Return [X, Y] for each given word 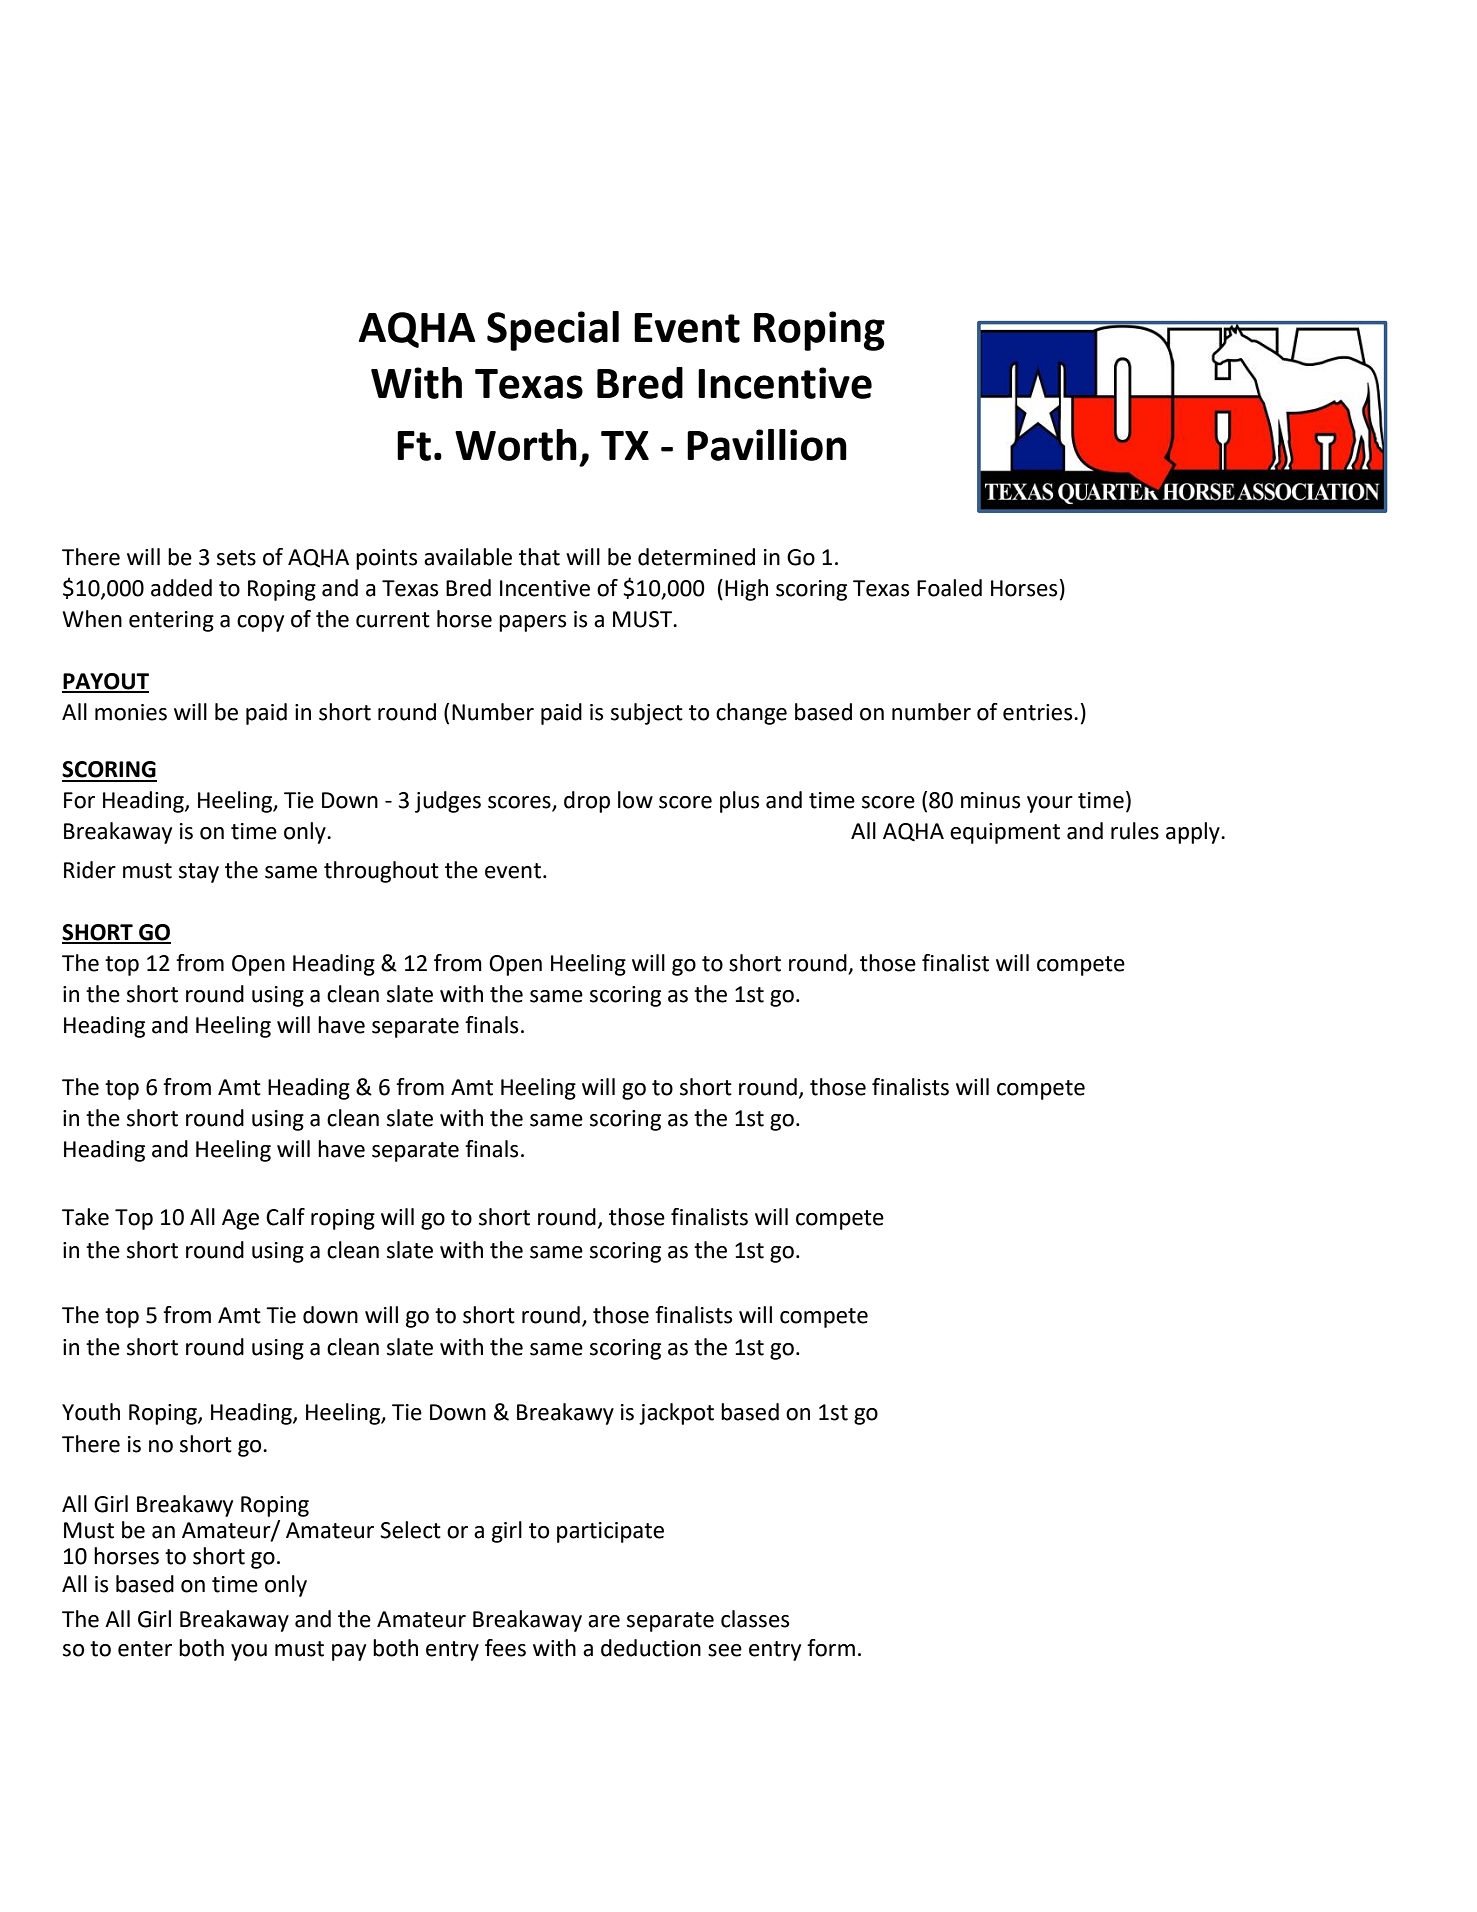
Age [240, 1219]
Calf [285, 1217]
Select [410, 1530]
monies [131, 712]
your [1050, 804]
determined [696, 557]
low [635, 800]
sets [236, 558]
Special [553, 331]
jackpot [676, 1414]
